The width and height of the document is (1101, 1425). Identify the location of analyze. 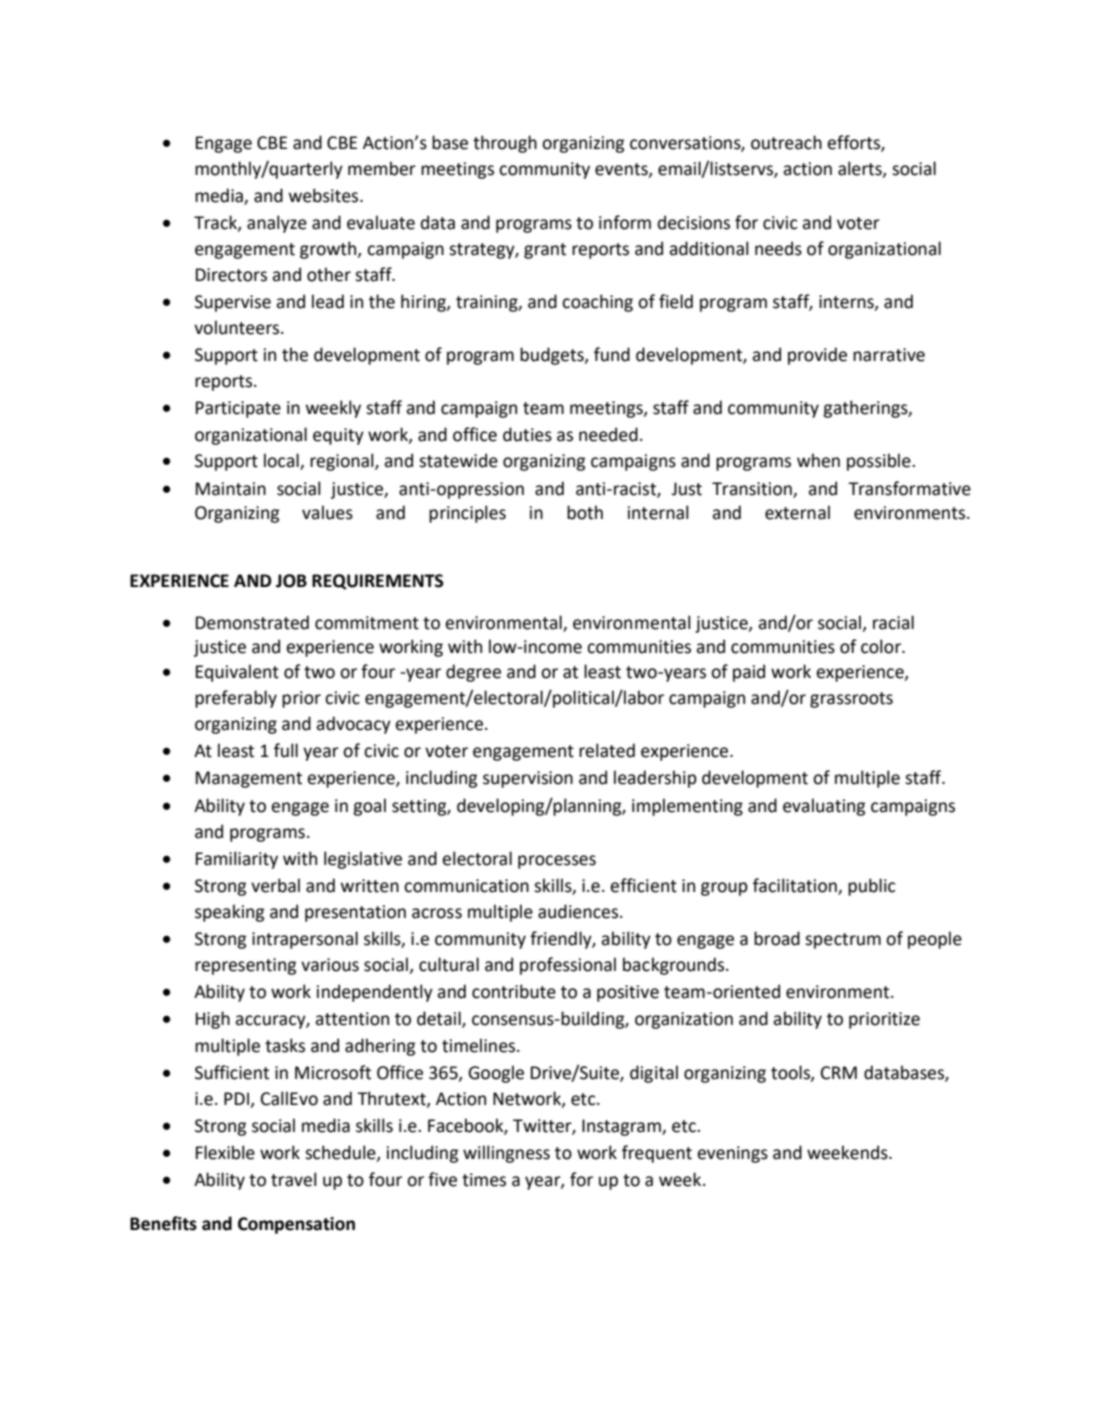
(277, 224).
